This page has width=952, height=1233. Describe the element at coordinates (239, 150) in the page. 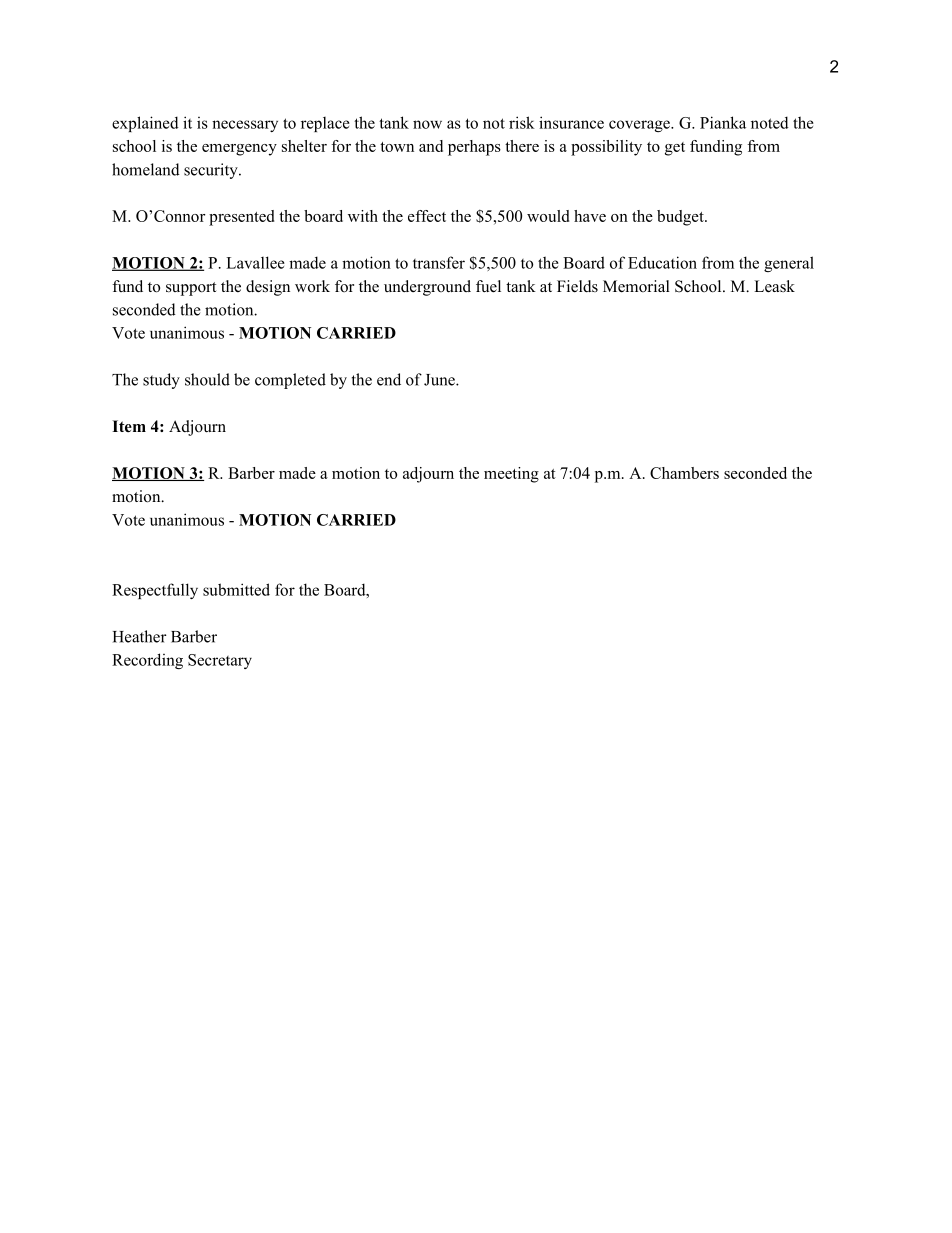

I see `emergency` at that location.
